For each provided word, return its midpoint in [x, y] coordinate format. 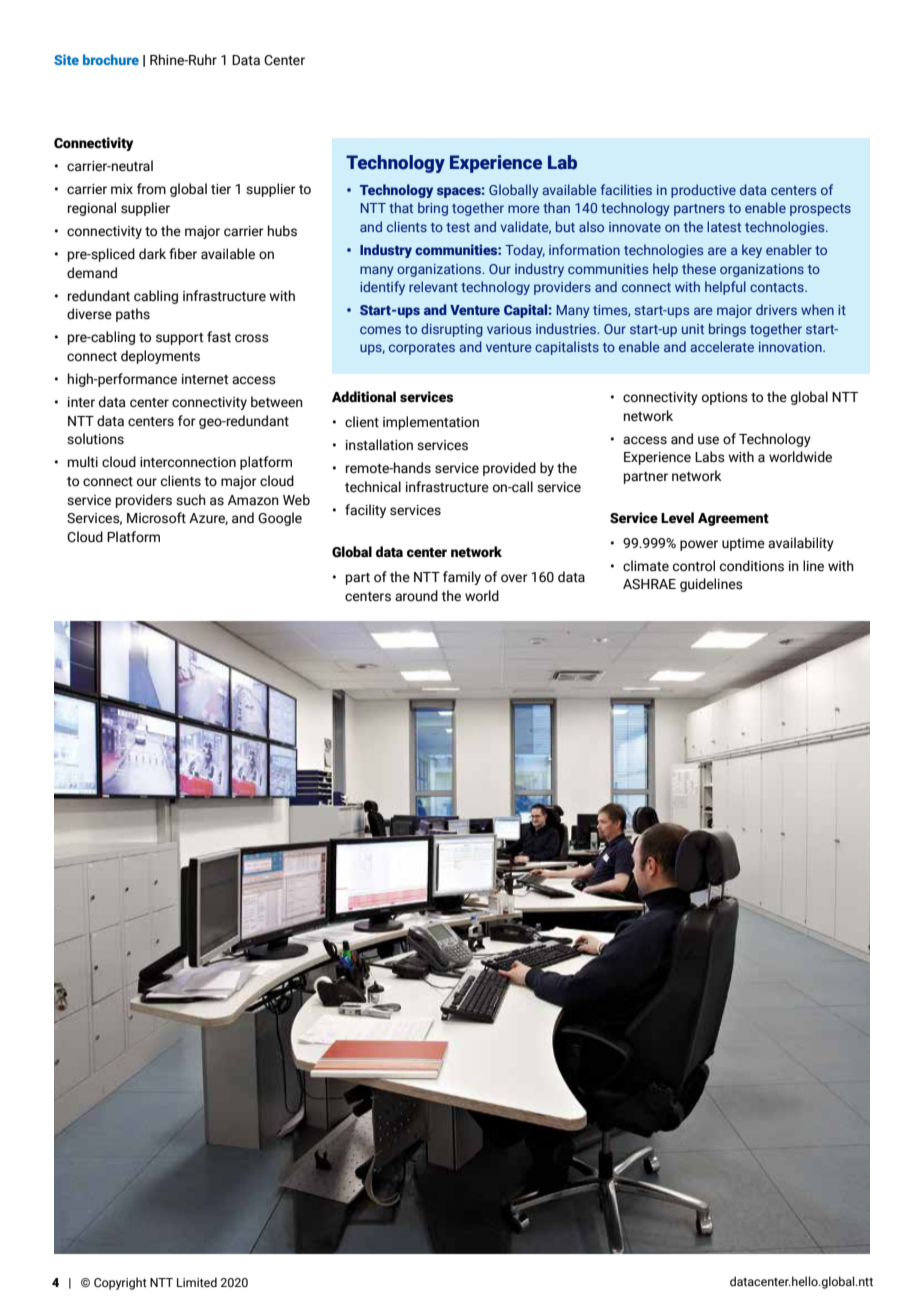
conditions [752, 566]
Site [66, 59]
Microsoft [156, 518]
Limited [197, 1282]
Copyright [120, 1283]
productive [703, 191]
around [416, 596]
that [401, 207]
